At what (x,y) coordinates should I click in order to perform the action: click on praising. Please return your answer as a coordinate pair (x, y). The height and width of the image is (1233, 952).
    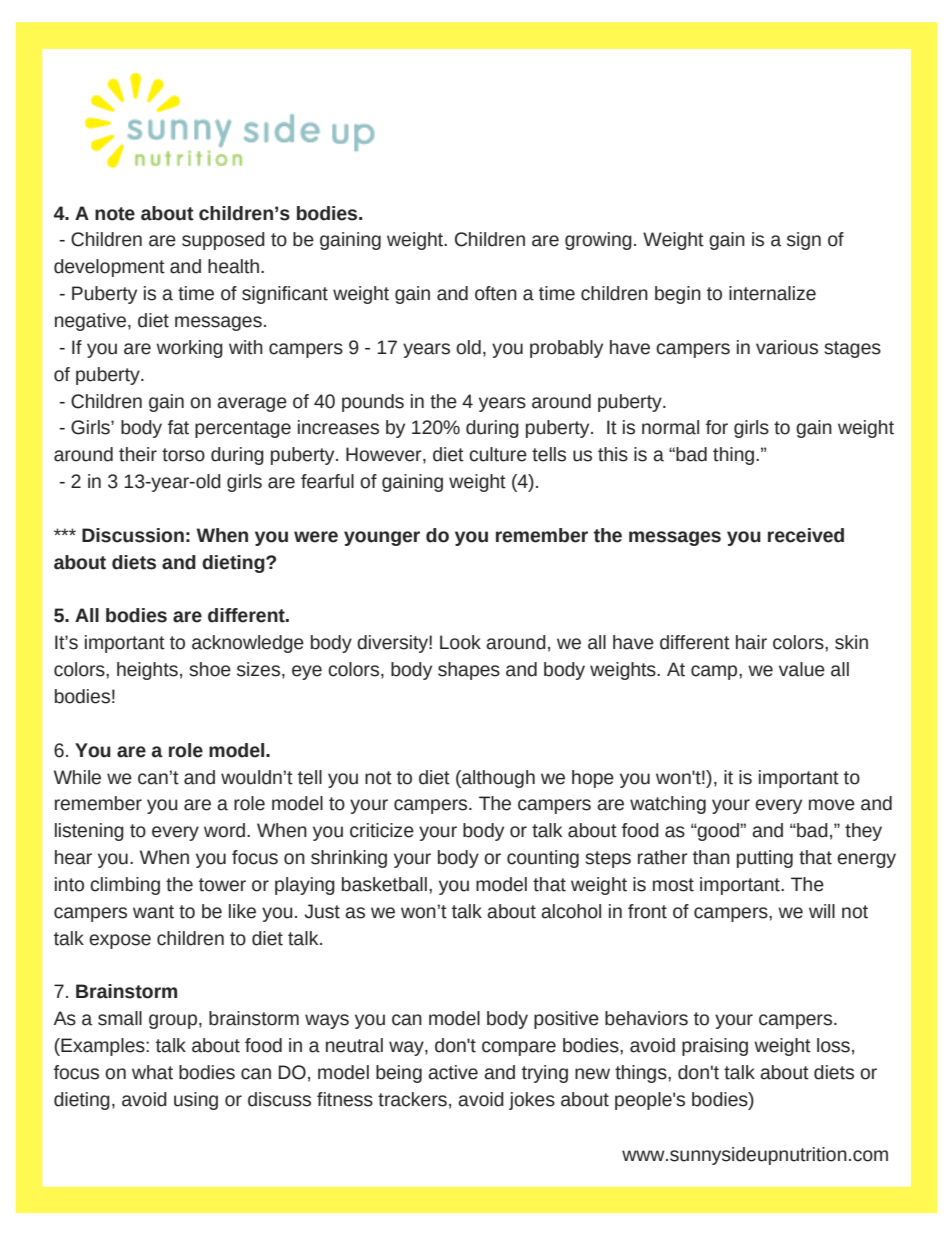
    Looking at the image, I should click on (715, 1047).
